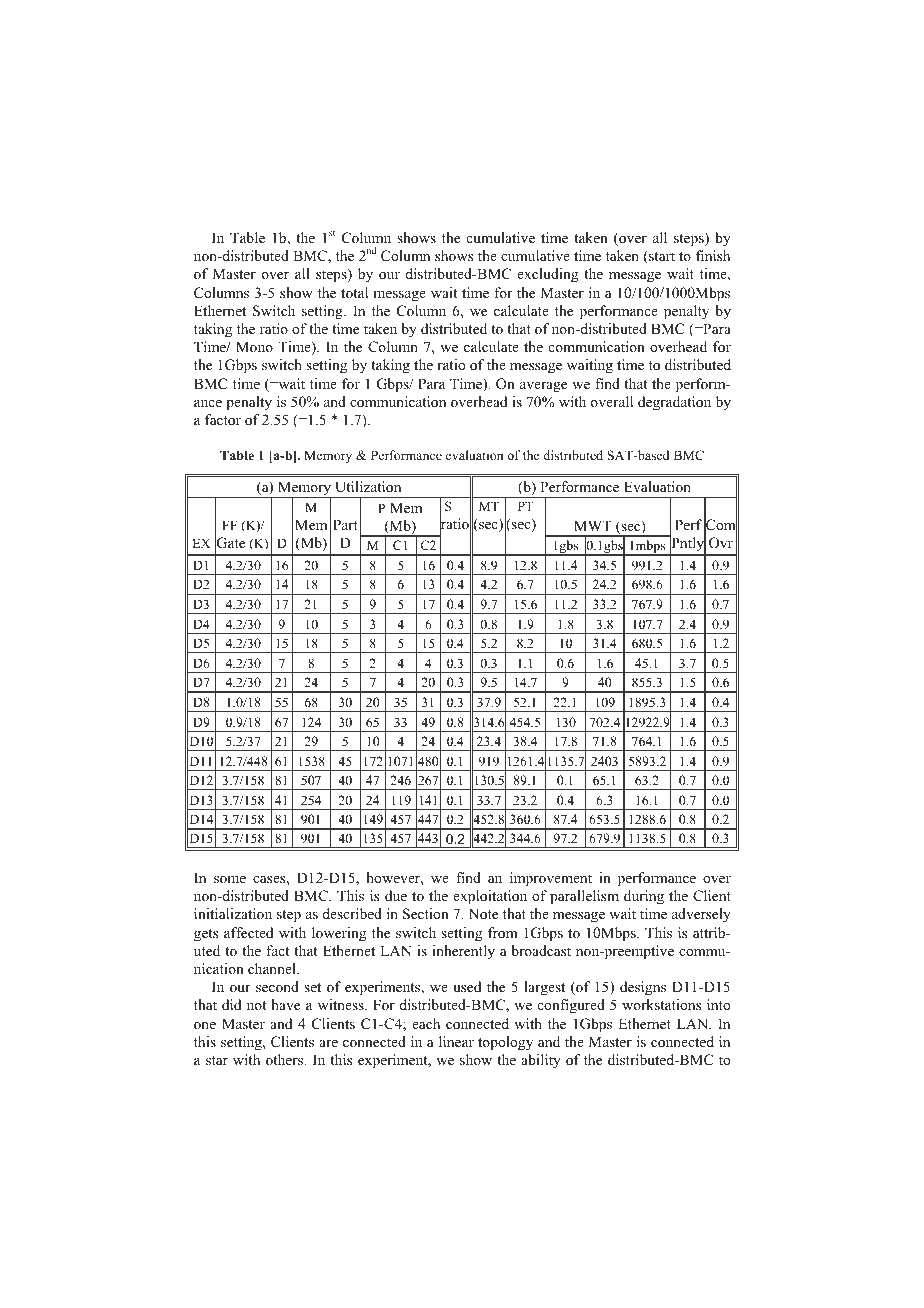 The width and height of the document is (924, 1308). Describe the element at coordinates (286, 1059) in the document. I see `others` at that location.
